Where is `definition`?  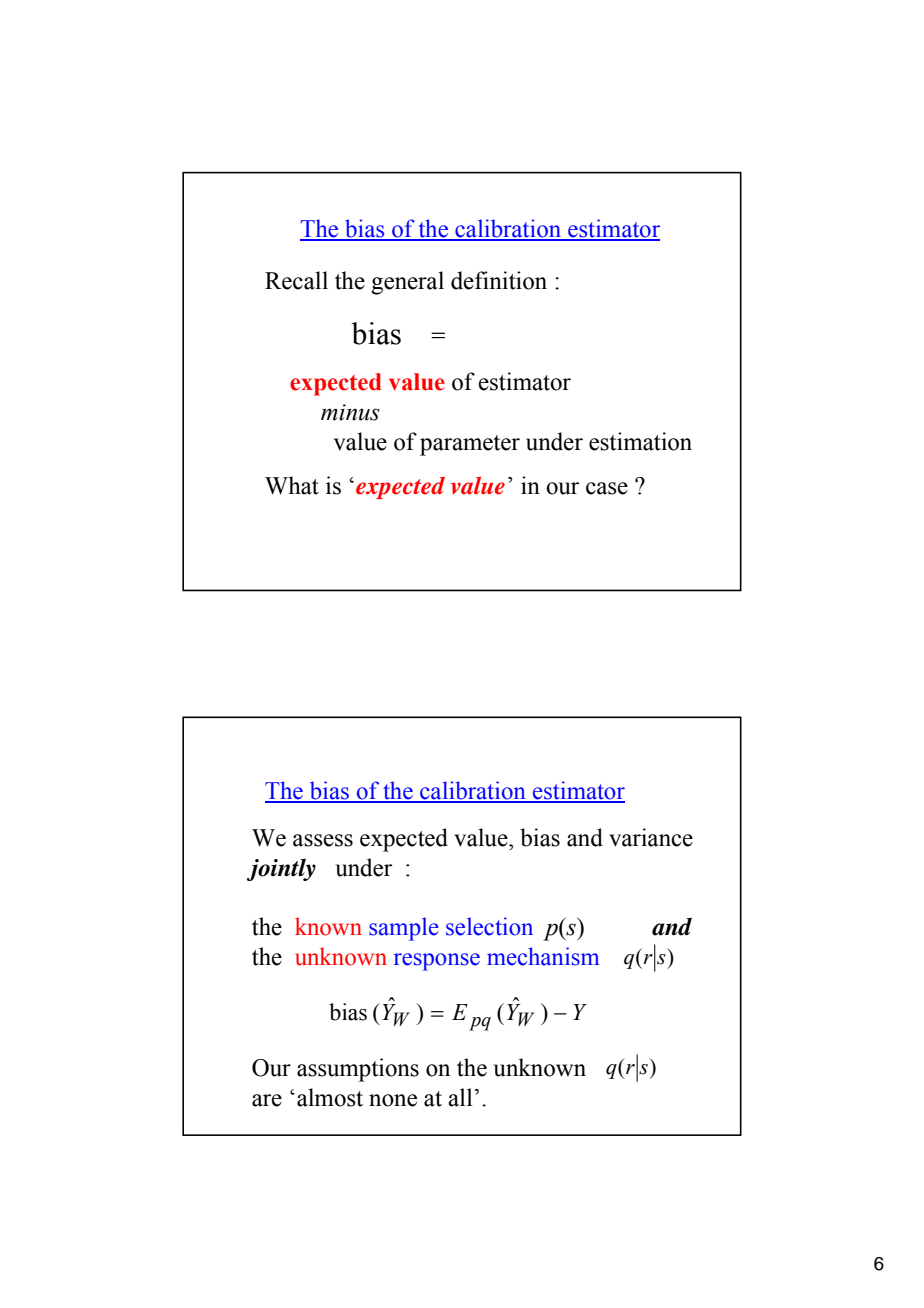 definition is located at coordinates (499, 280).
